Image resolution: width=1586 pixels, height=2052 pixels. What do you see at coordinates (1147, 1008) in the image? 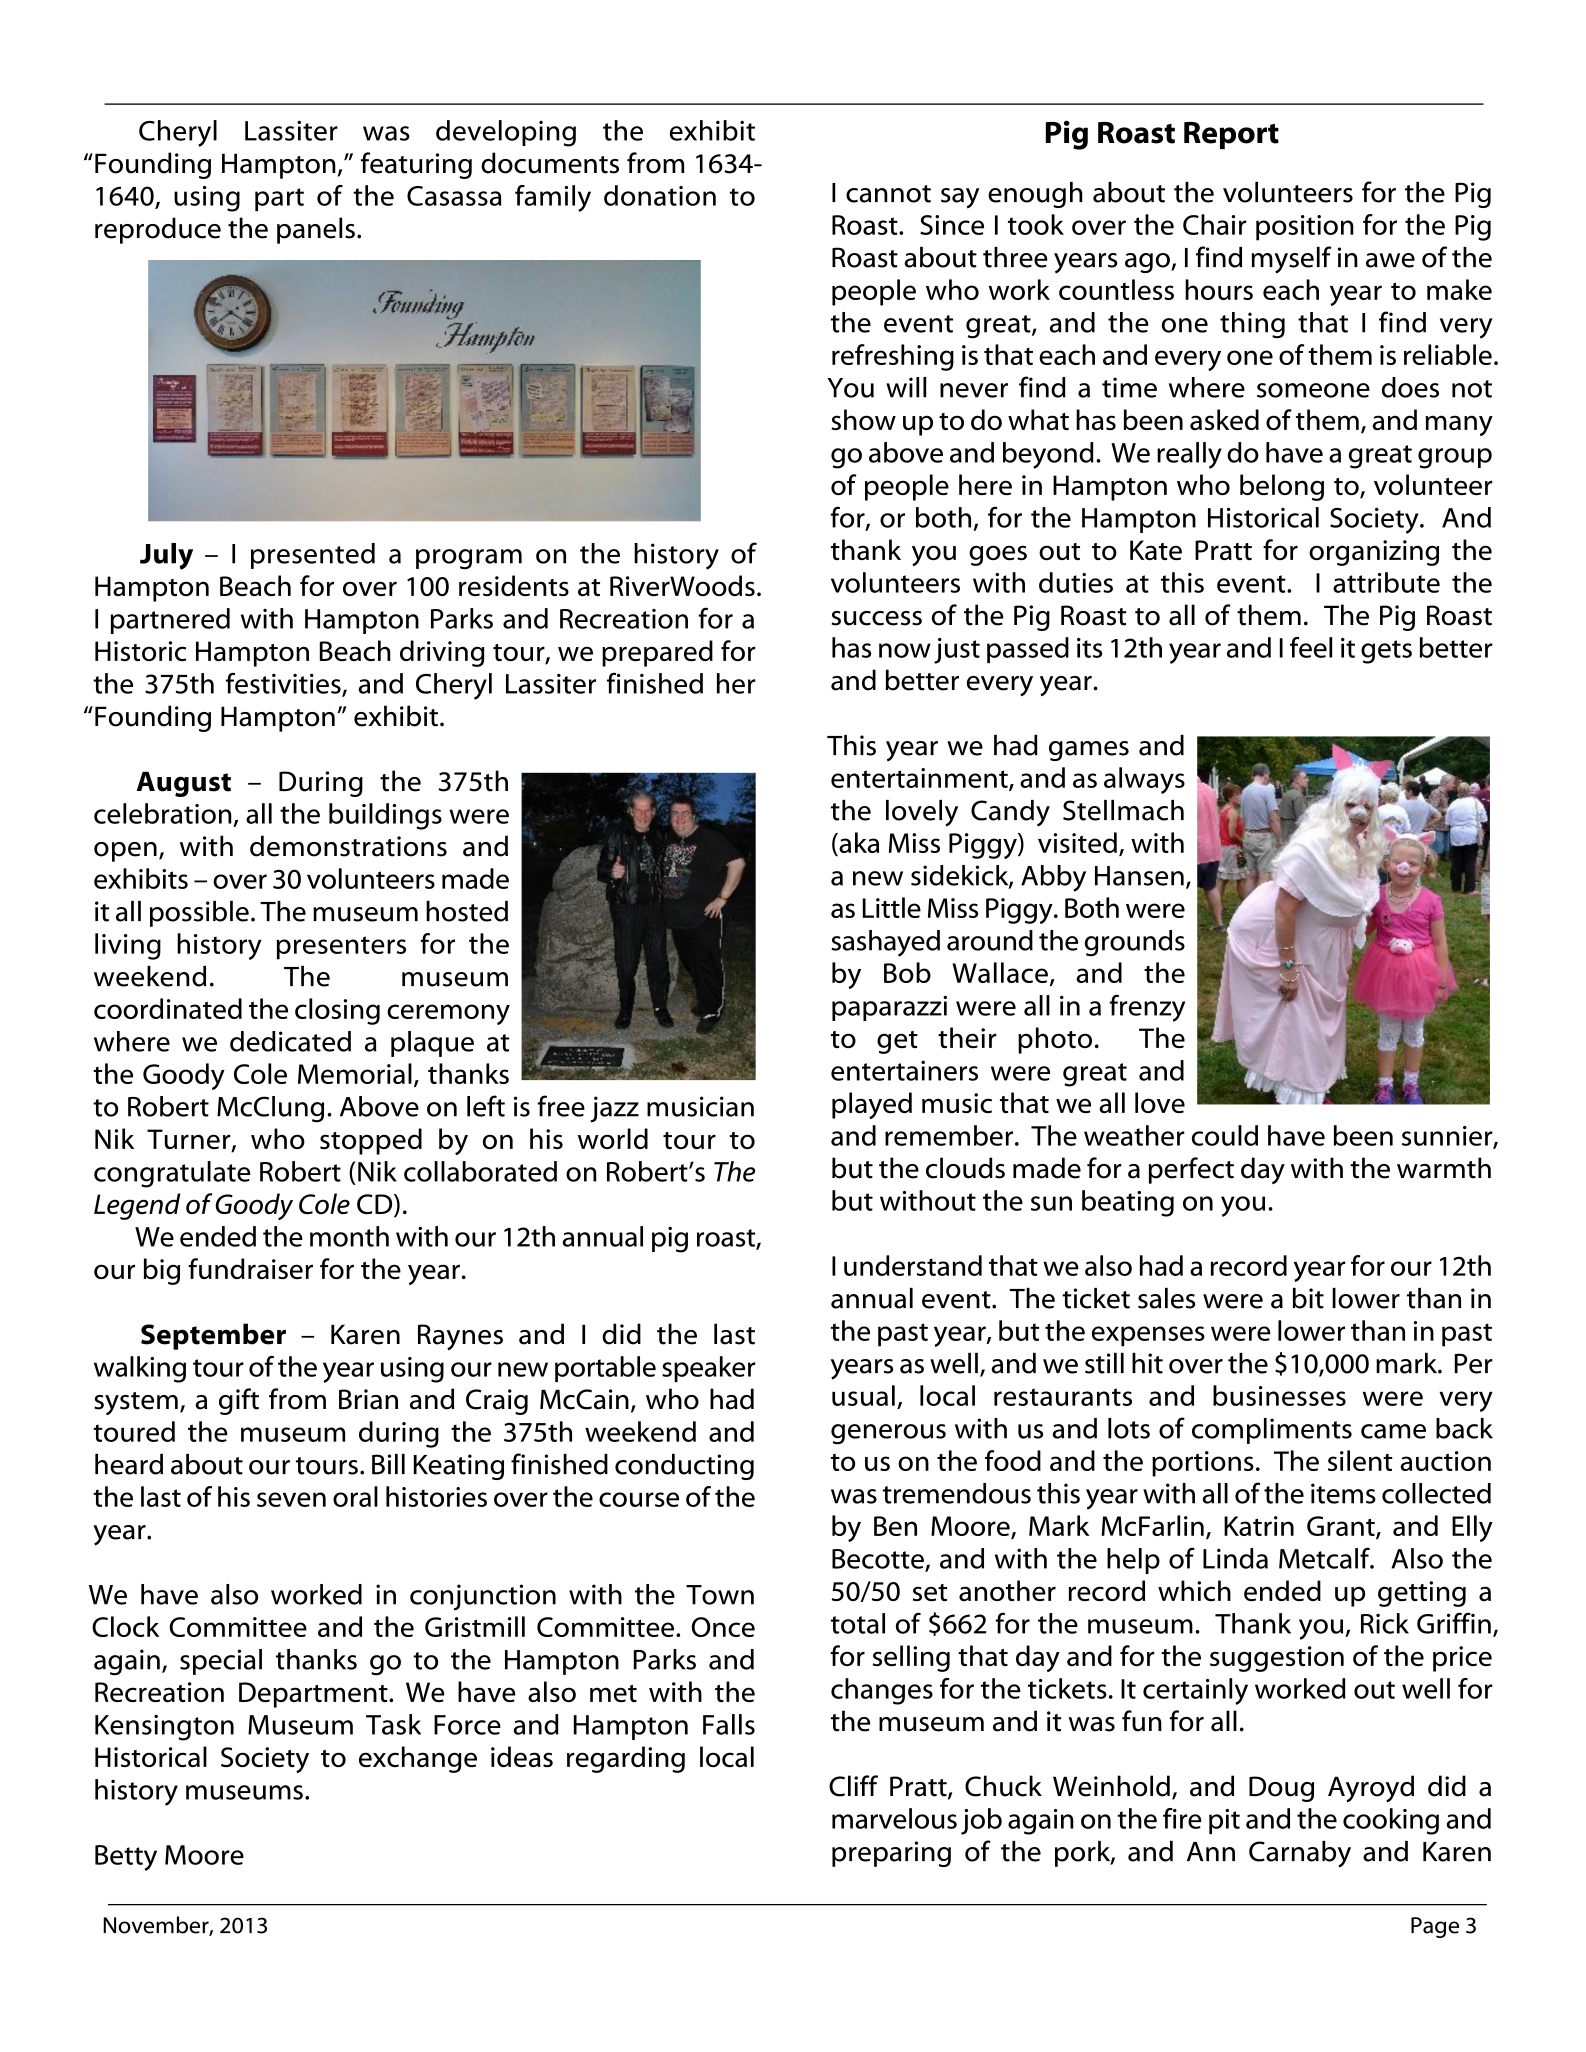
I see `frenzy` at bounding box center [1147, 1008].
